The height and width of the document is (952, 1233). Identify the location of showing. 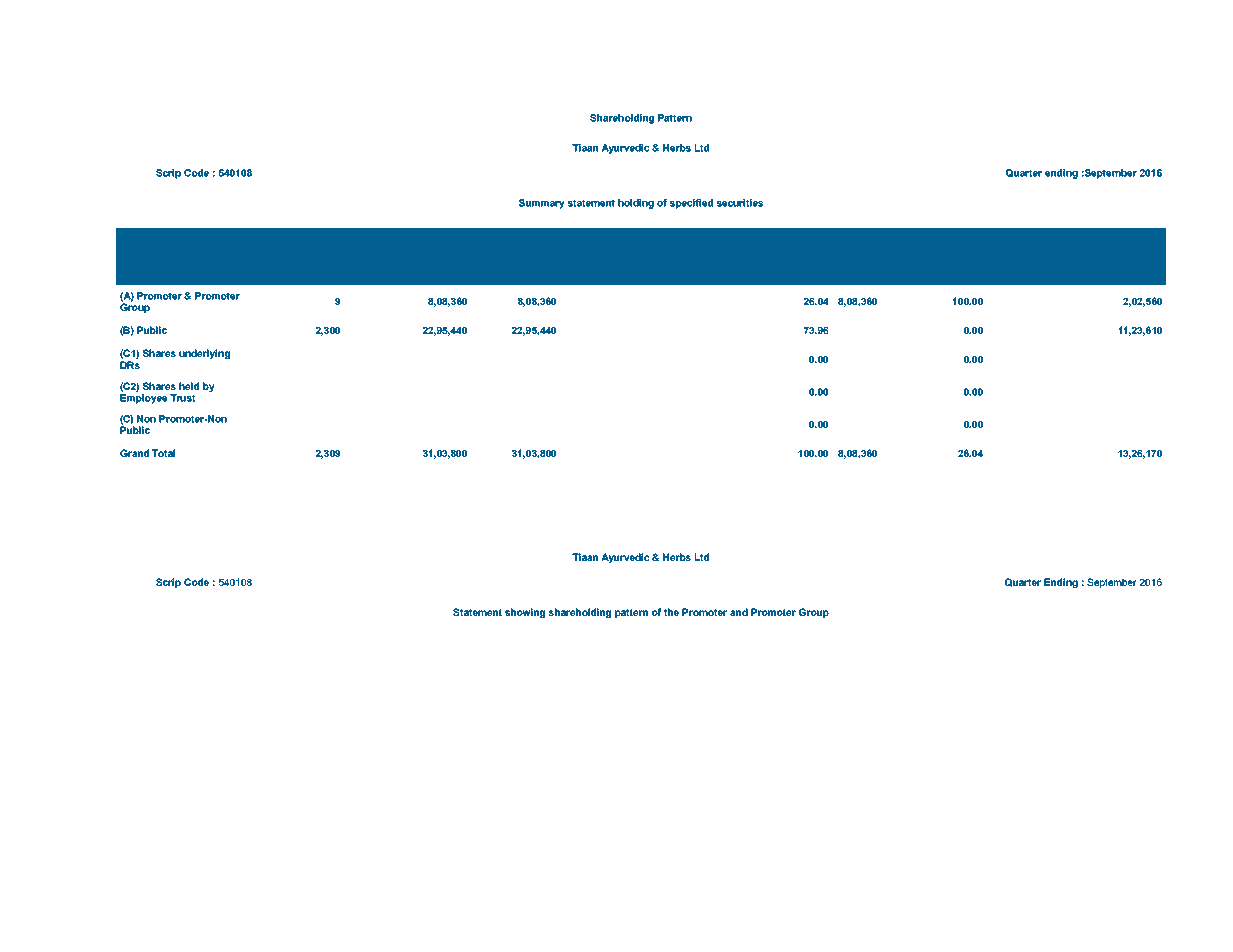
(525, 613).
